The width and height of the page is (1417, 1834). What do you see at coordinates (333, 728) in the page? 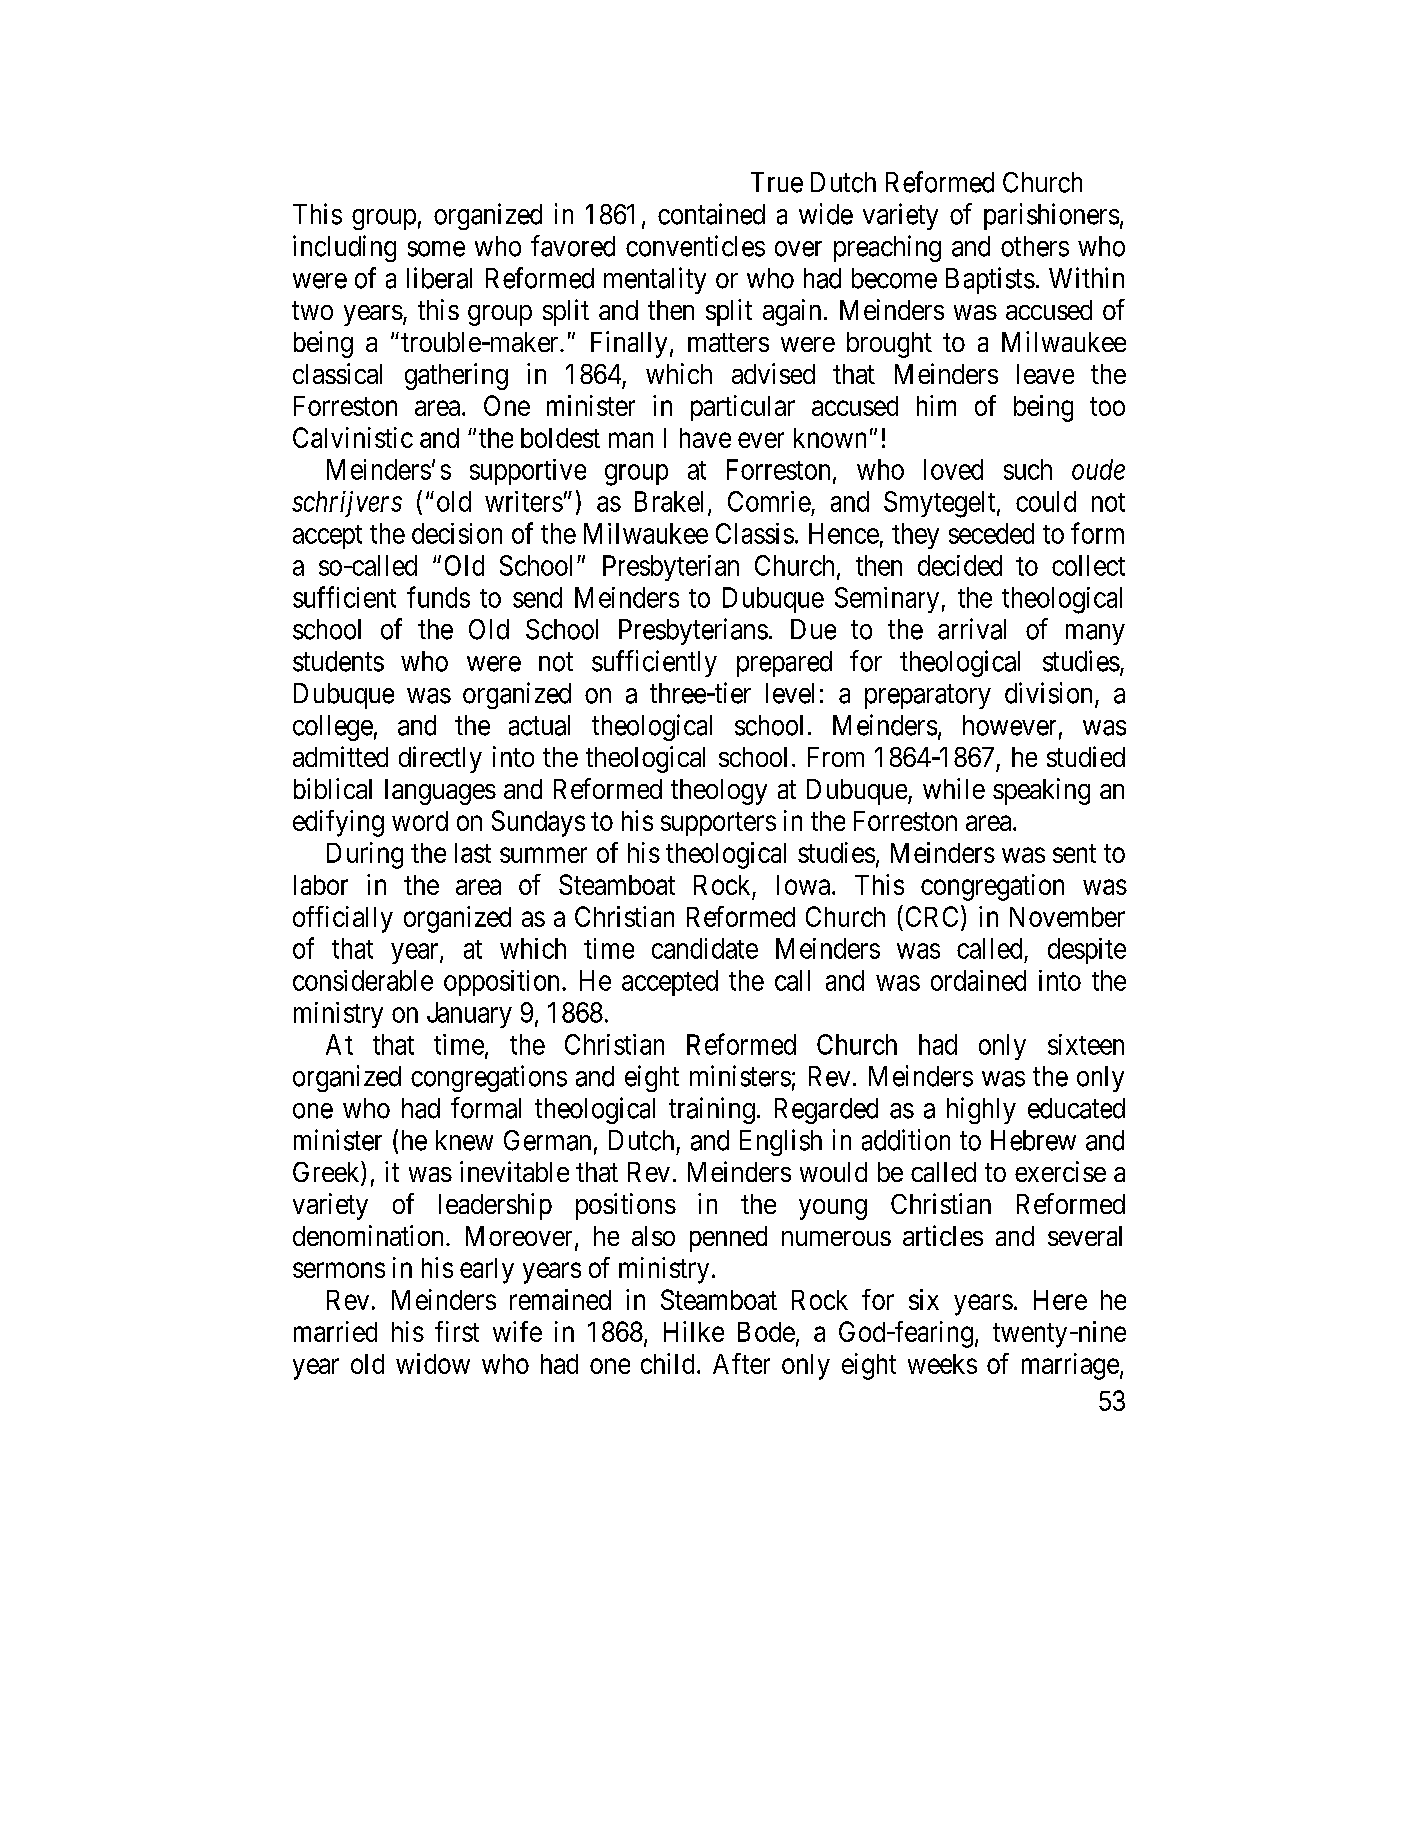
I see `college` at bounding box center [333, 728].
